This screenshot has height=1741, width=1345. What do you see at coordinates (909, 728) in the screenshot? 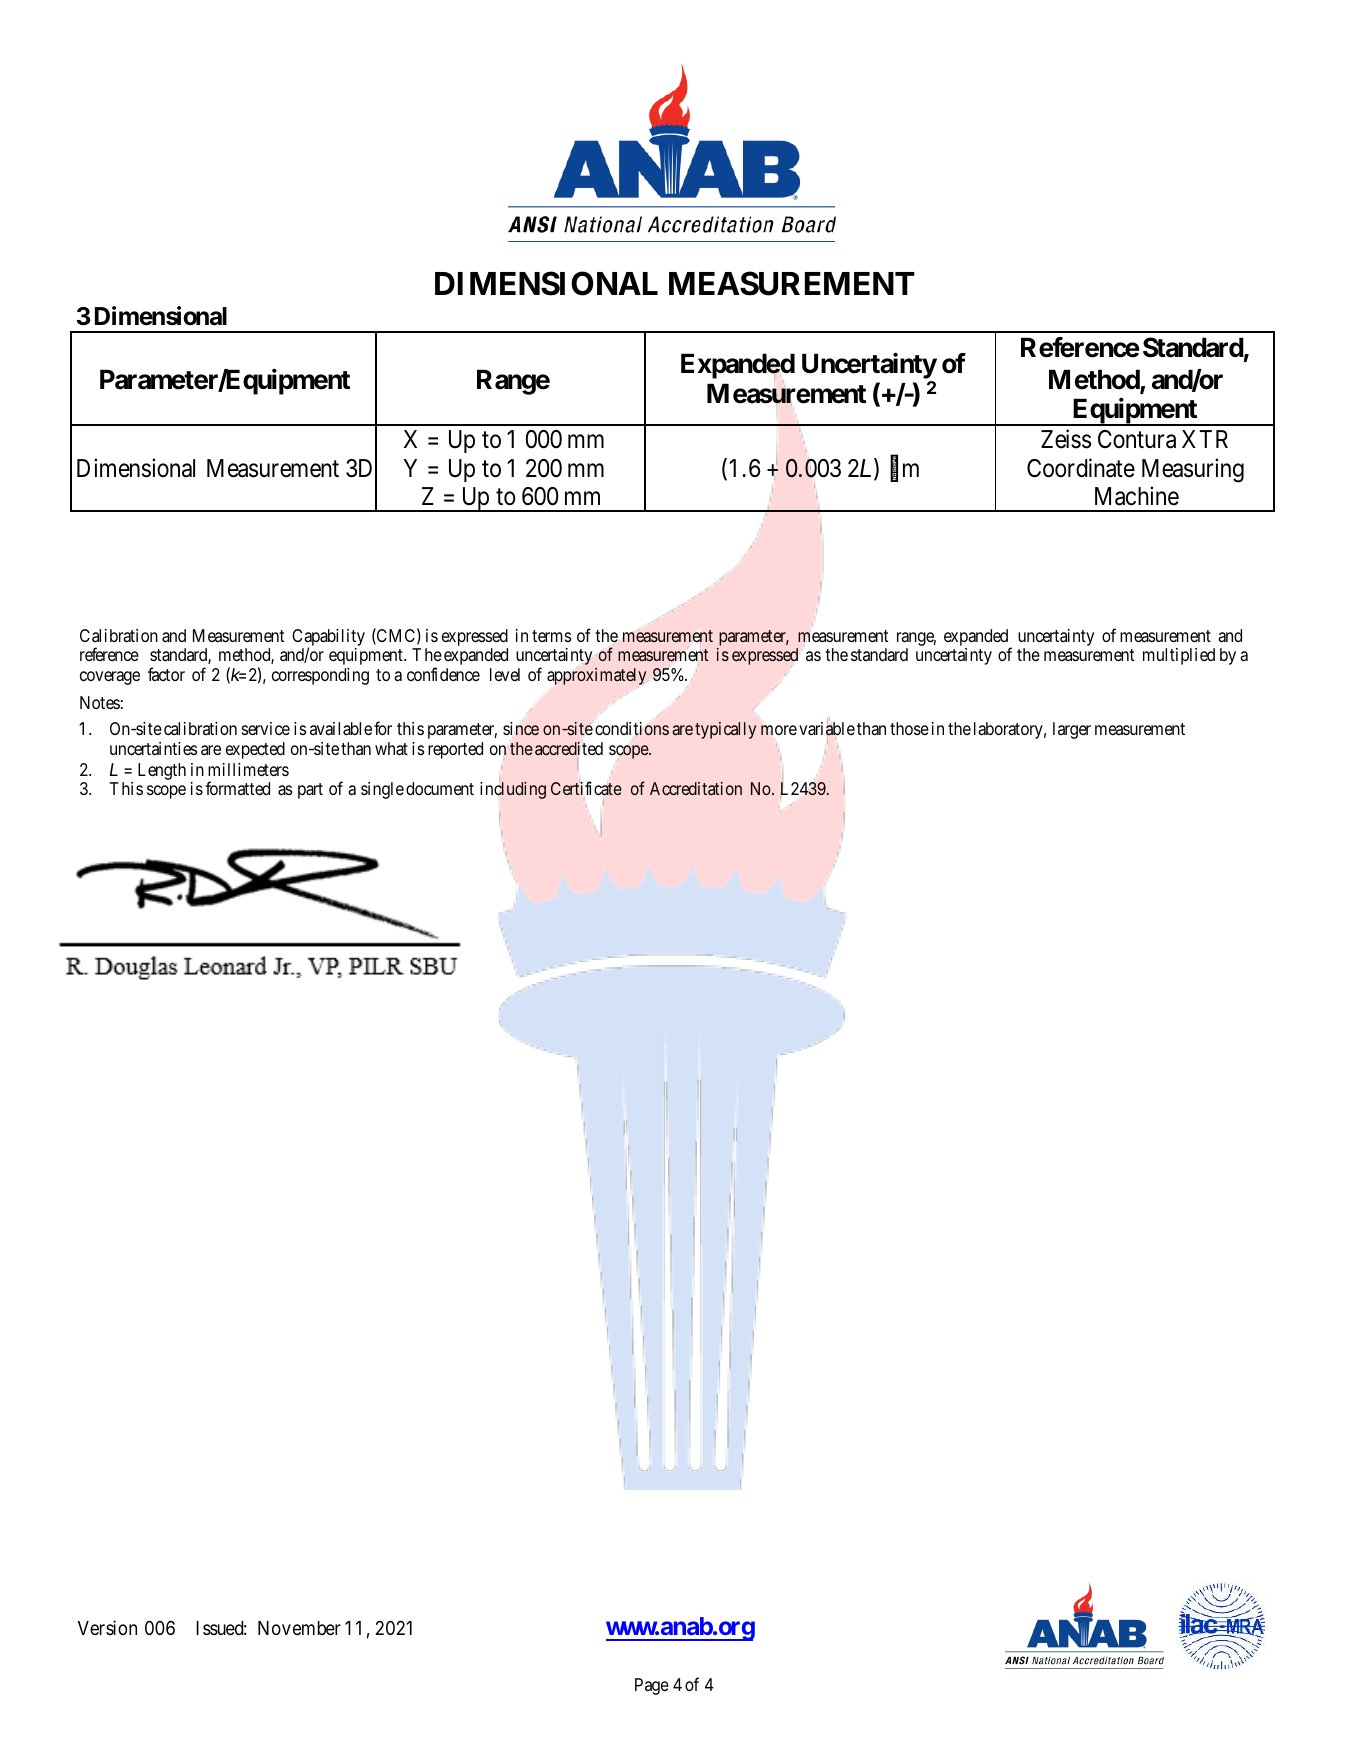
I see `those` at bounding box center [909, 728].
